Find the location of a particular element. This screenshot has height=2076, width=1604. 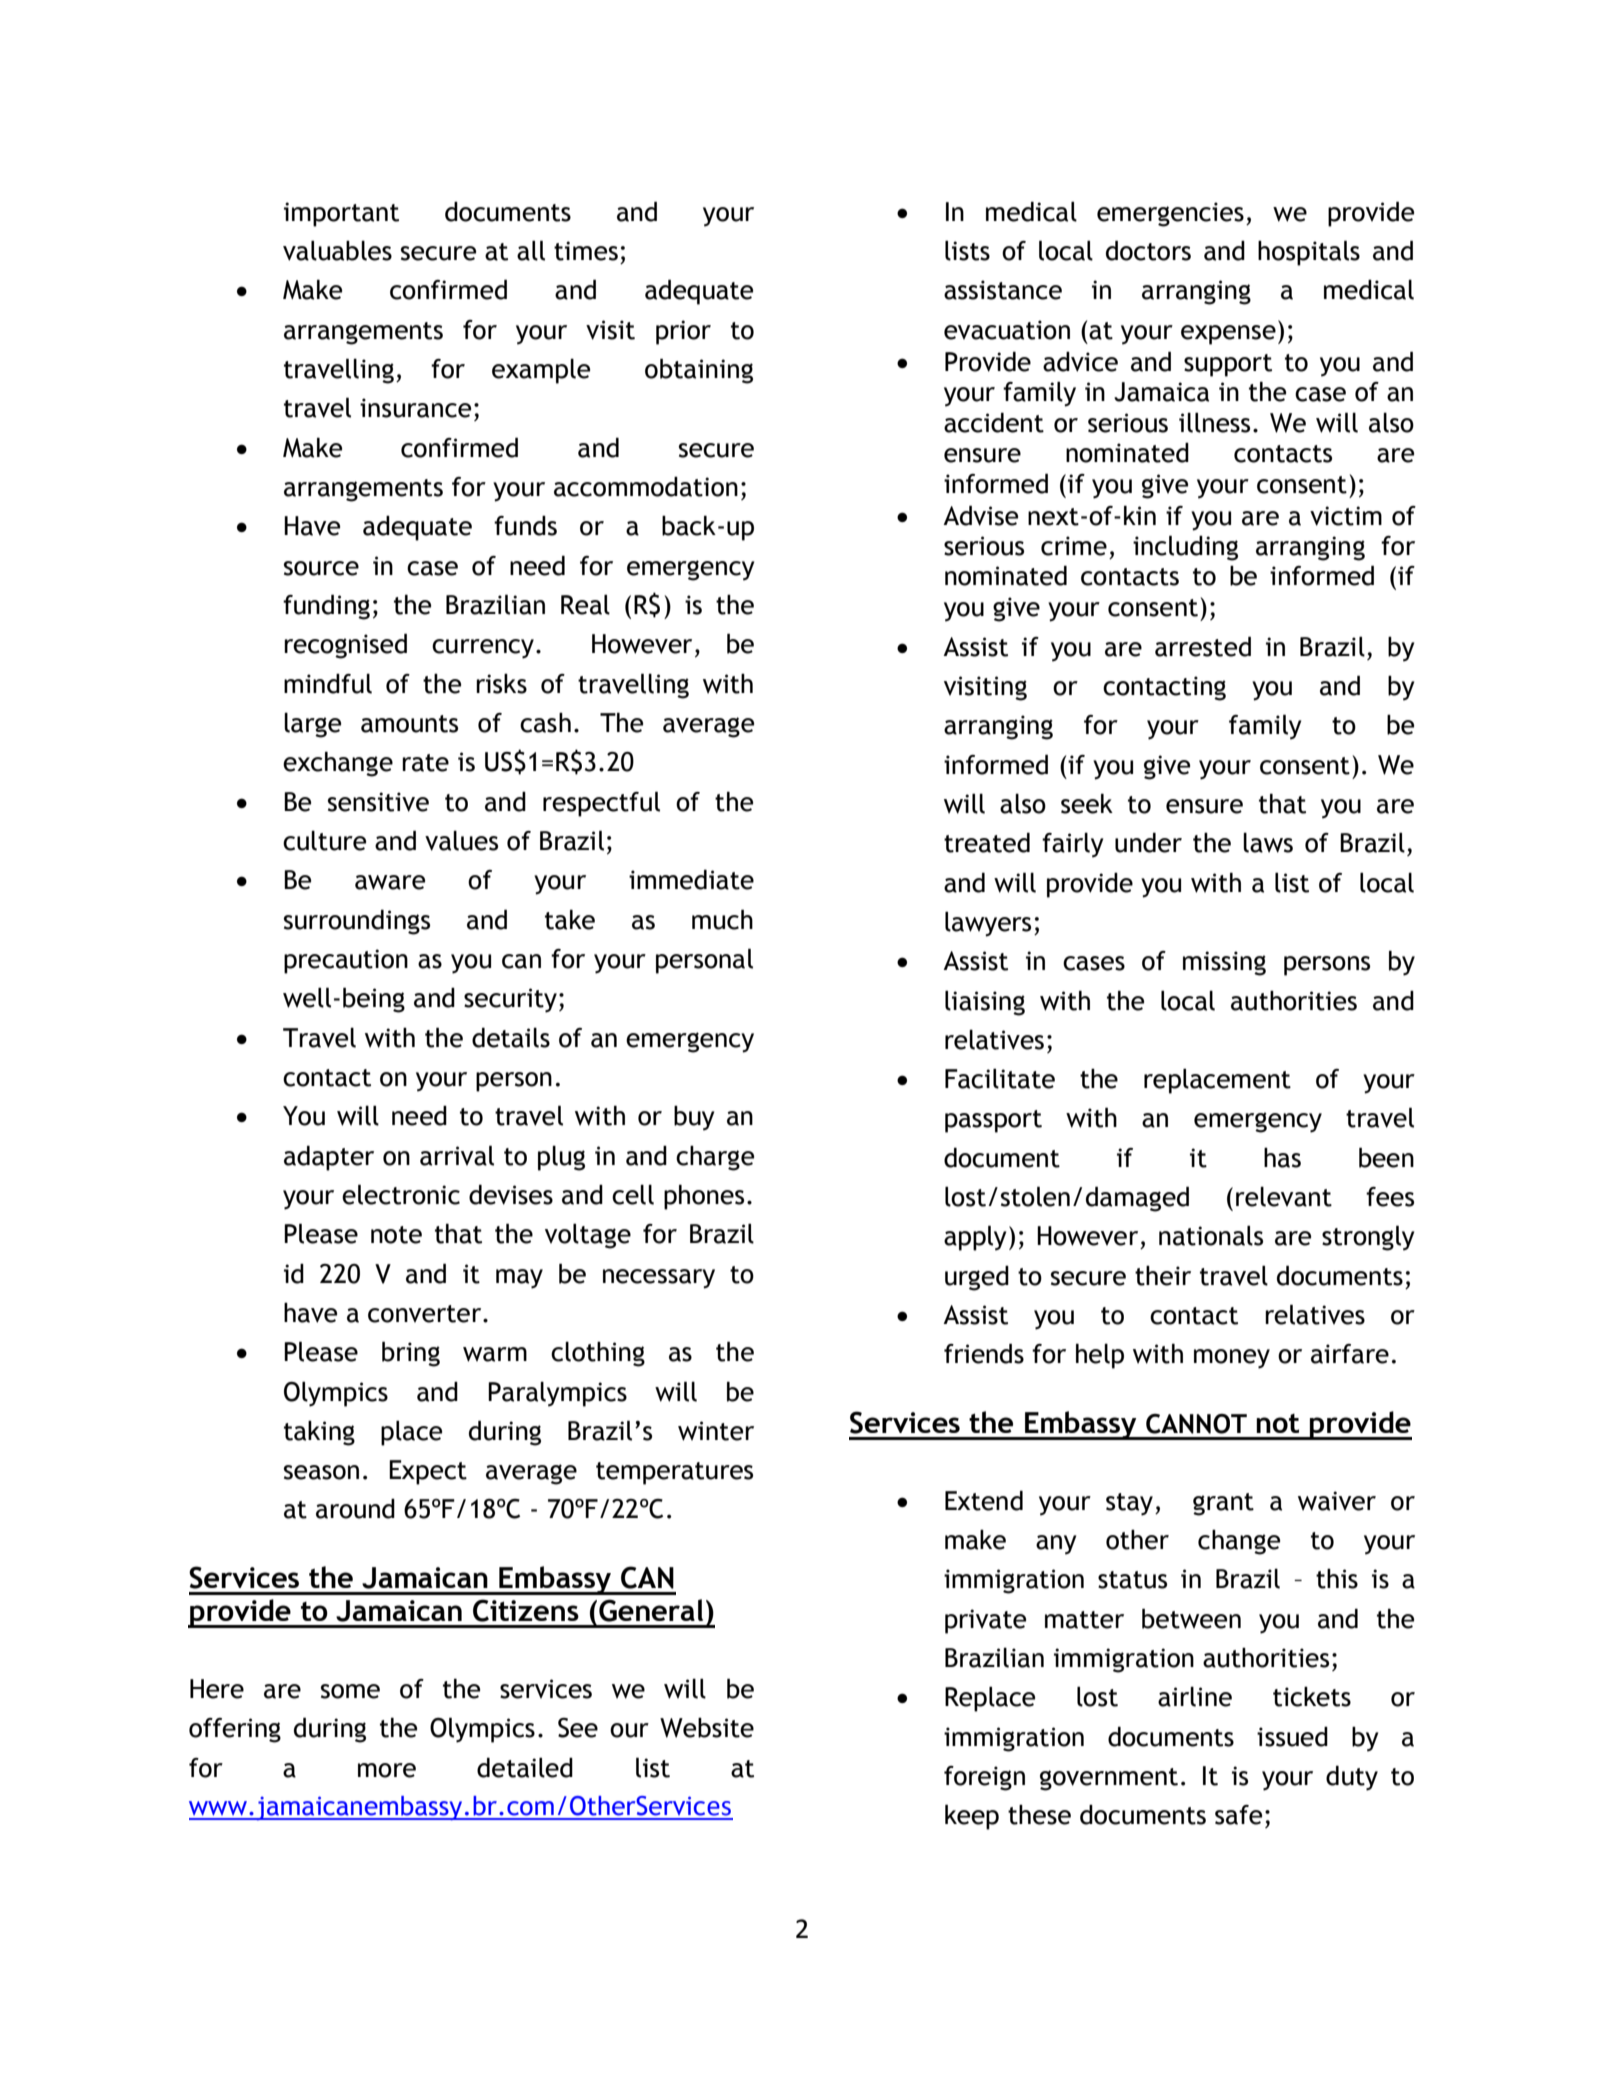

more is located at coordinates (387, 1770).
